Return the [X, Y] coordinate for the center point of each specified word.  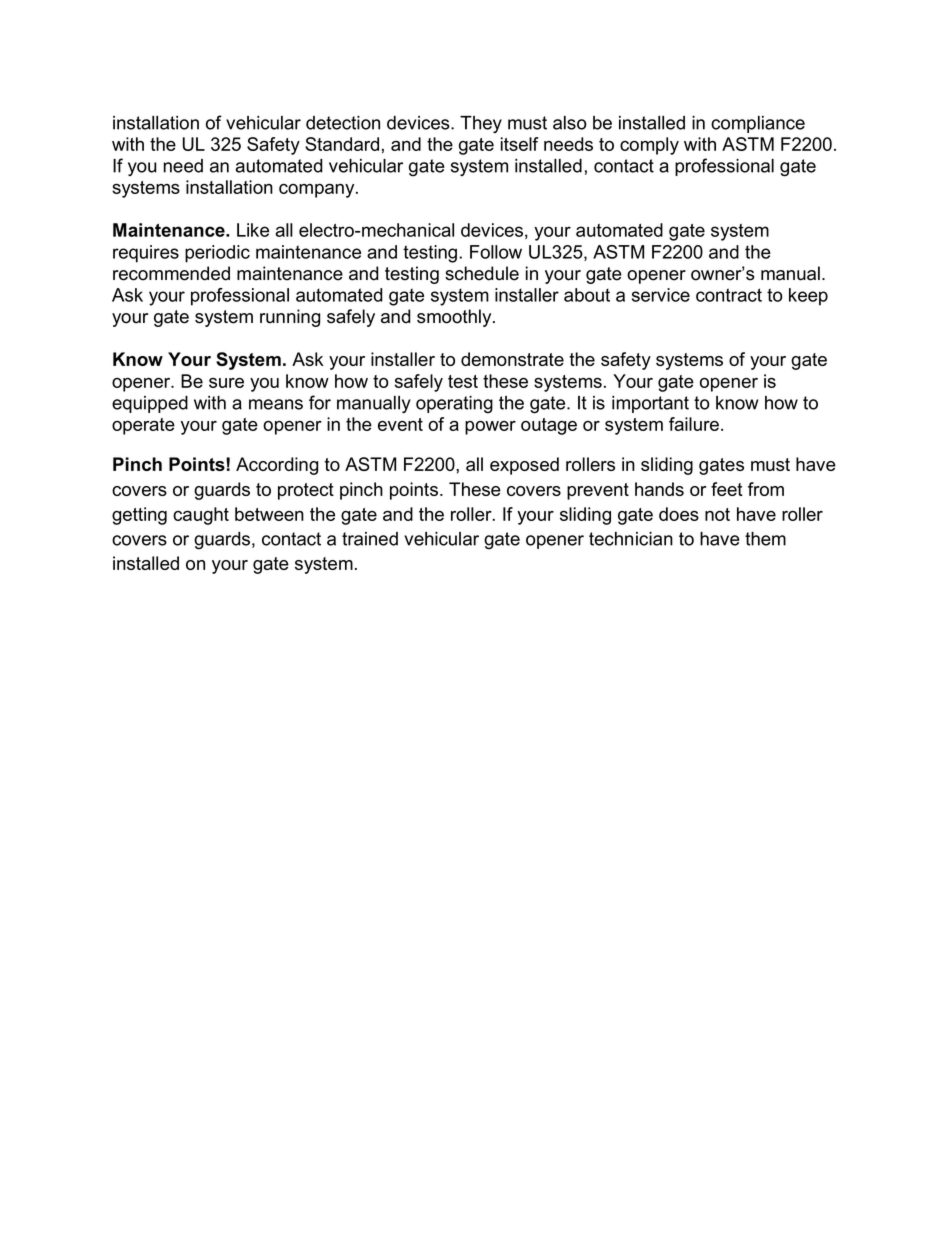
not [717, 514]
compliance [758, 124]
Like [253, 230]
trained [370, 539]
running [290, 318]
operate [143, 426]
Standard [342, 144]
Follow [496, 252]
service [661, 295]
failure [694, 424]
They [481, 124]
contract [729, 295]
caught [201, 516]
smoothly [455, 318]
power [490, 428]
